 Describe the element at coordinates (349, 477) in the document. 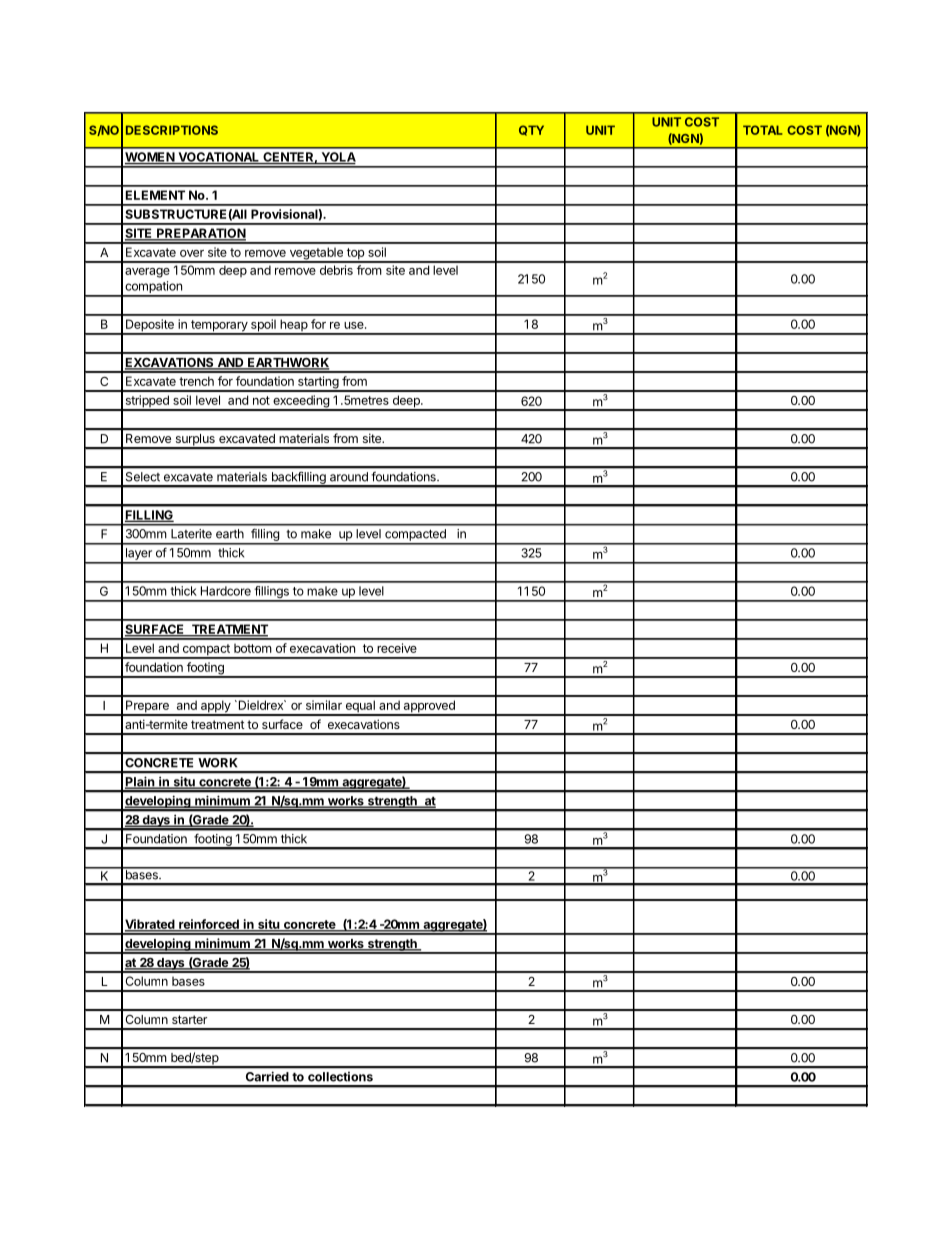

I see `around` at that location.
